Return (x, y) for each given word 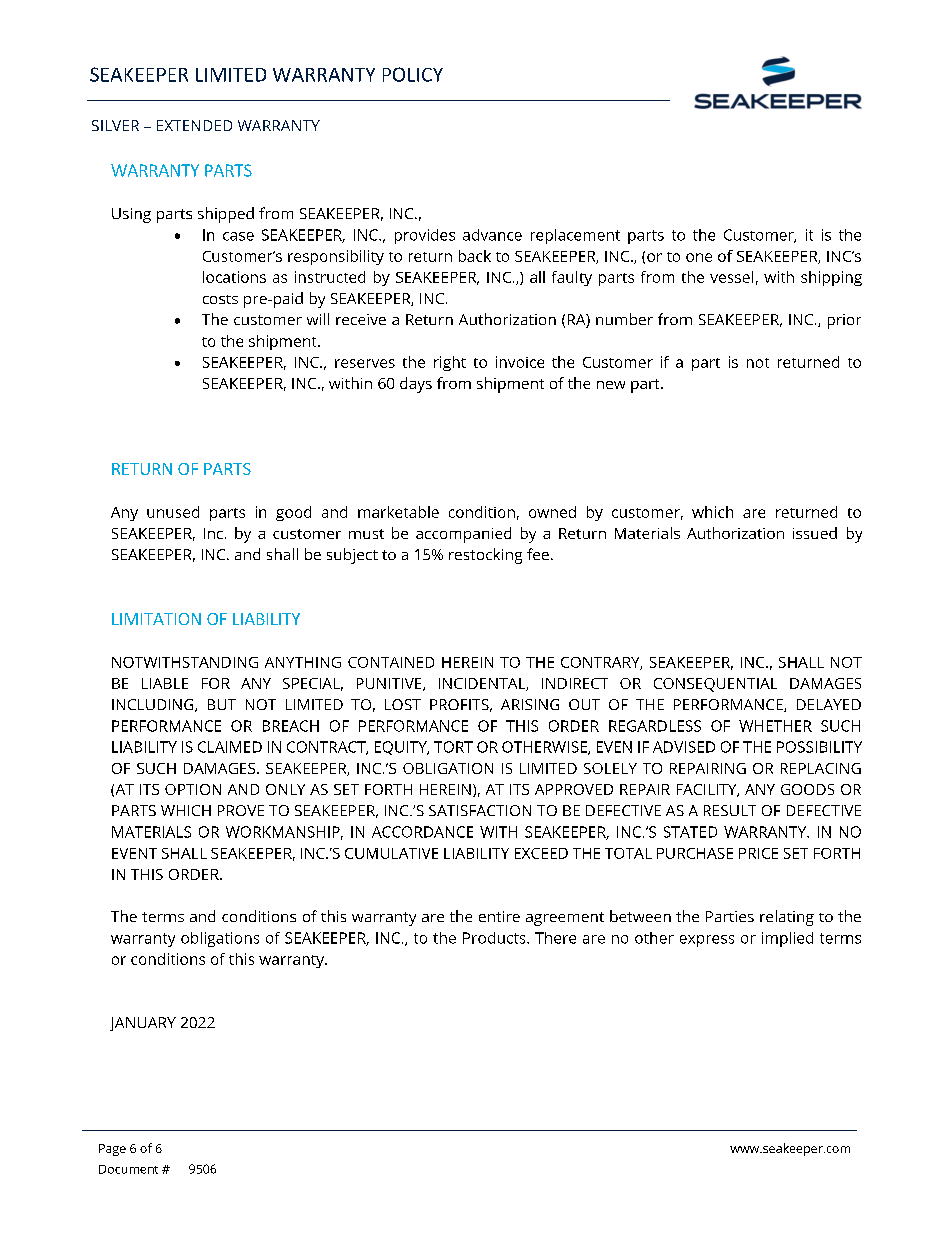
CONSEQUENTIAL (715, 685)
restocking (485, 556)
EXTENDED (194, 125)
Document (128, 1169)
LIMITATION (156, 619)
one (699, 257)
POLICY (413, 74)
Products (495, 938)
